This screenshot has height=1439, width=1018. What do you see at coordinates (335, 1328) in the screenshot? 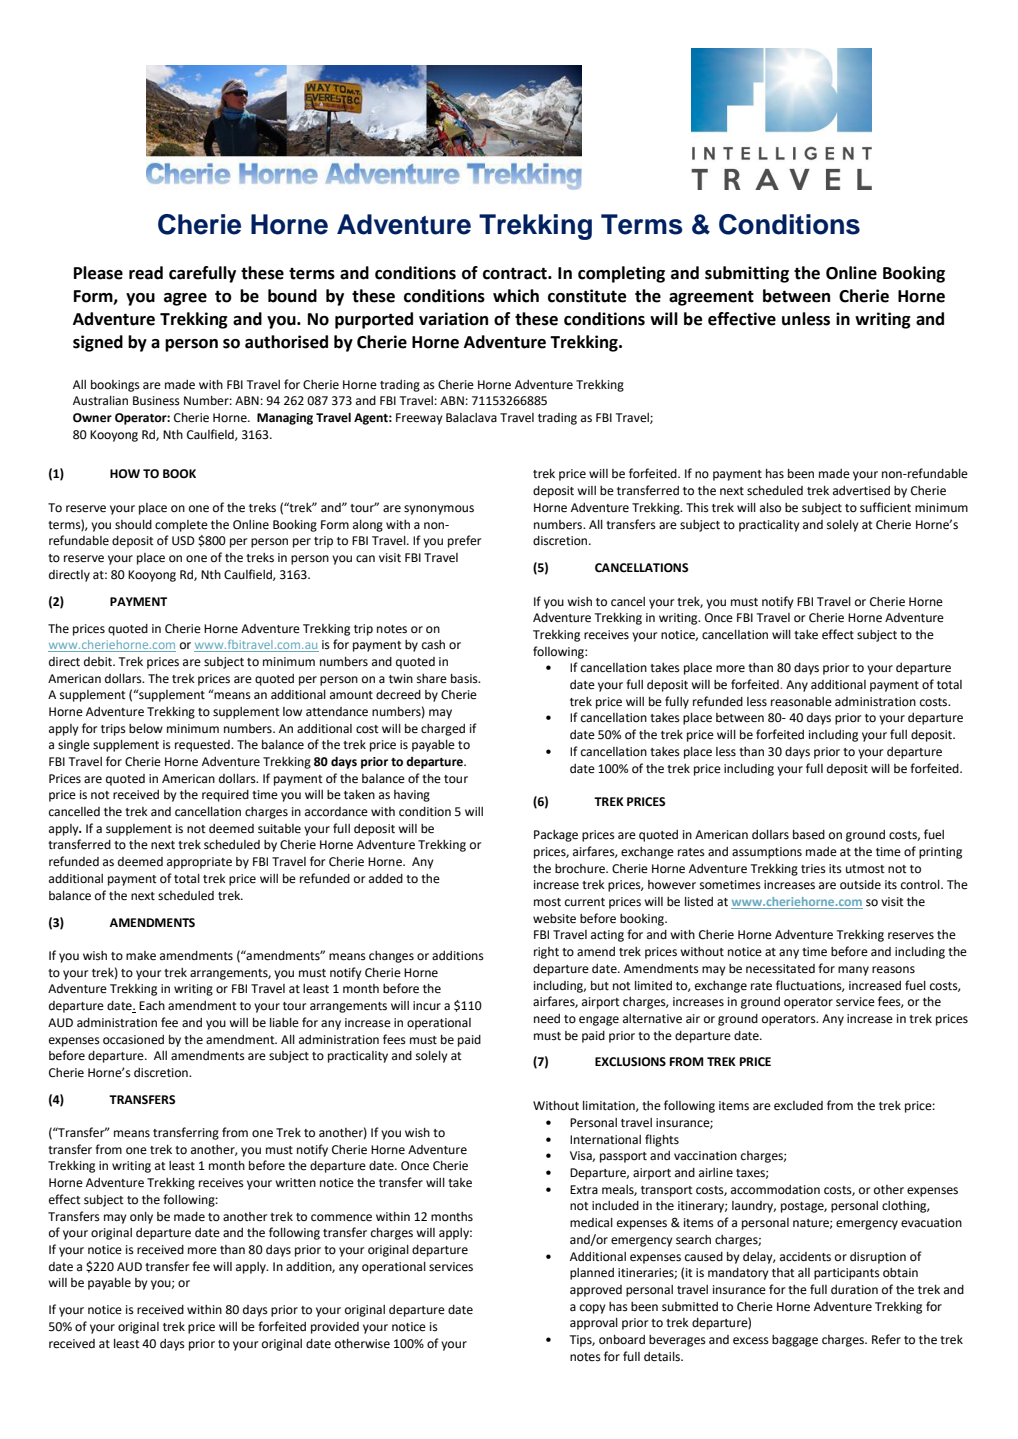
I see `provided` at bounding box center [335, 1328].
